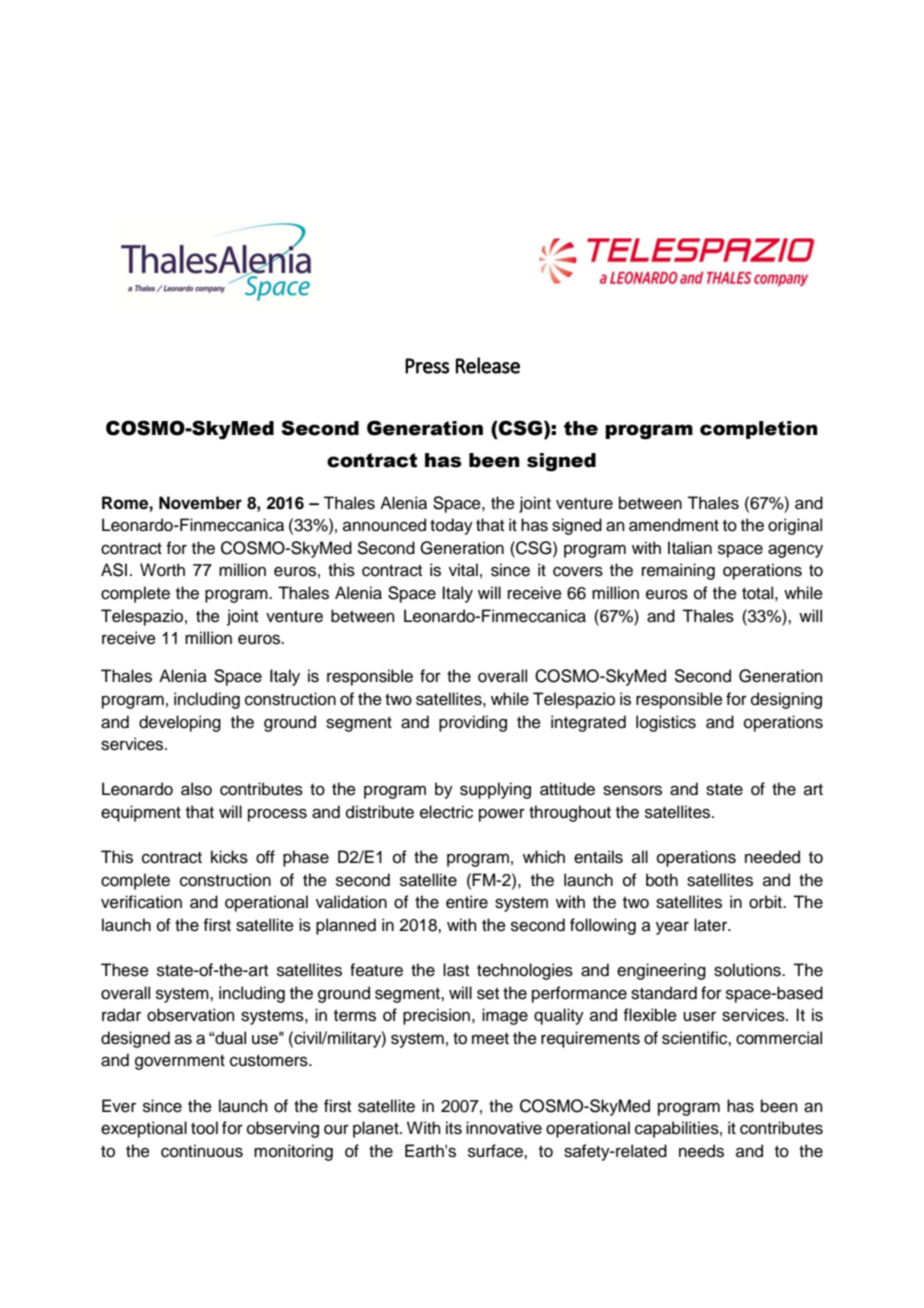 This screenshot has width=924, height=1308. Describe the element at coordinates (678, 571) in the screenshot. I see `remaining` at that location.
